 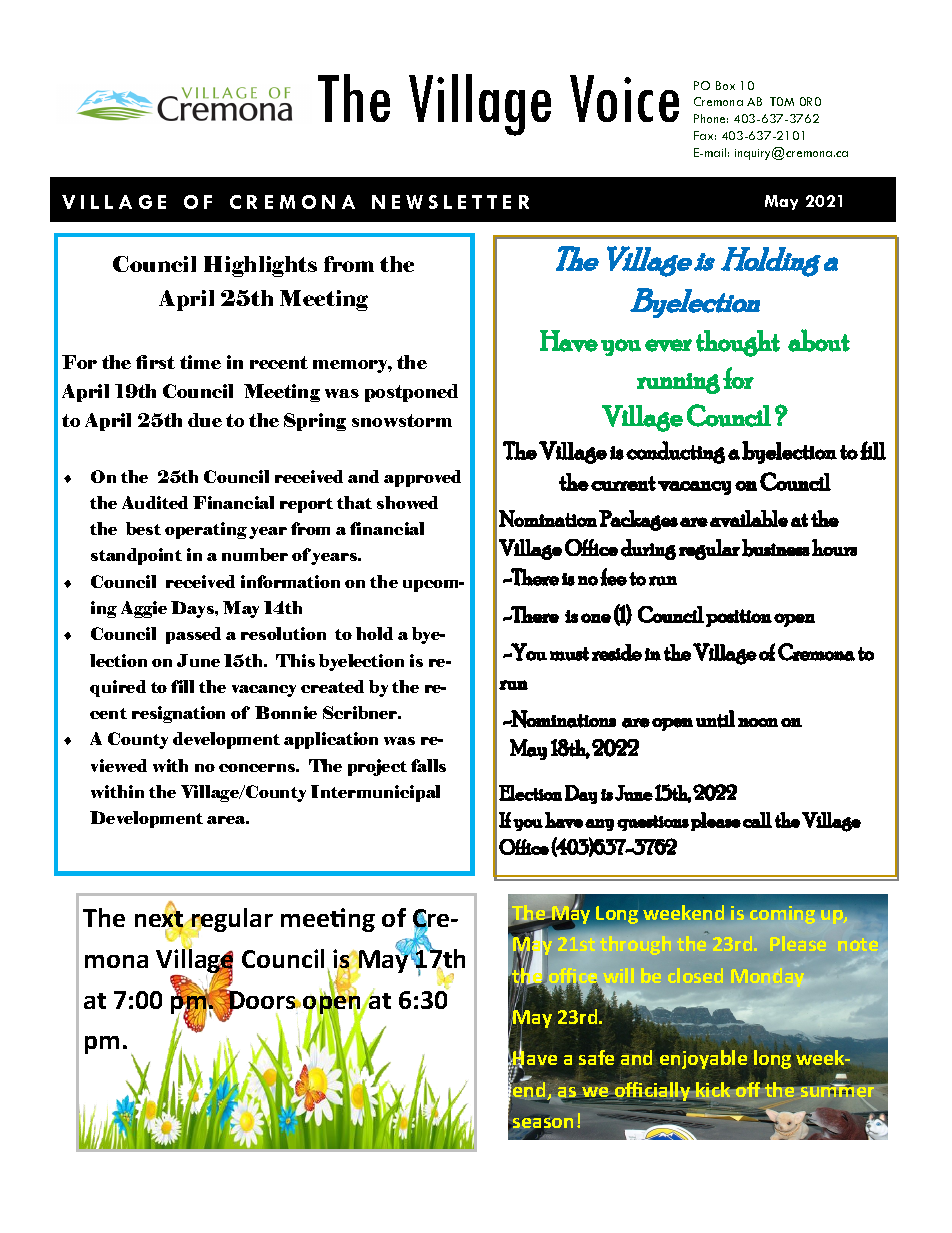 I want to click on Highlights, so click(x=260, y=266).
